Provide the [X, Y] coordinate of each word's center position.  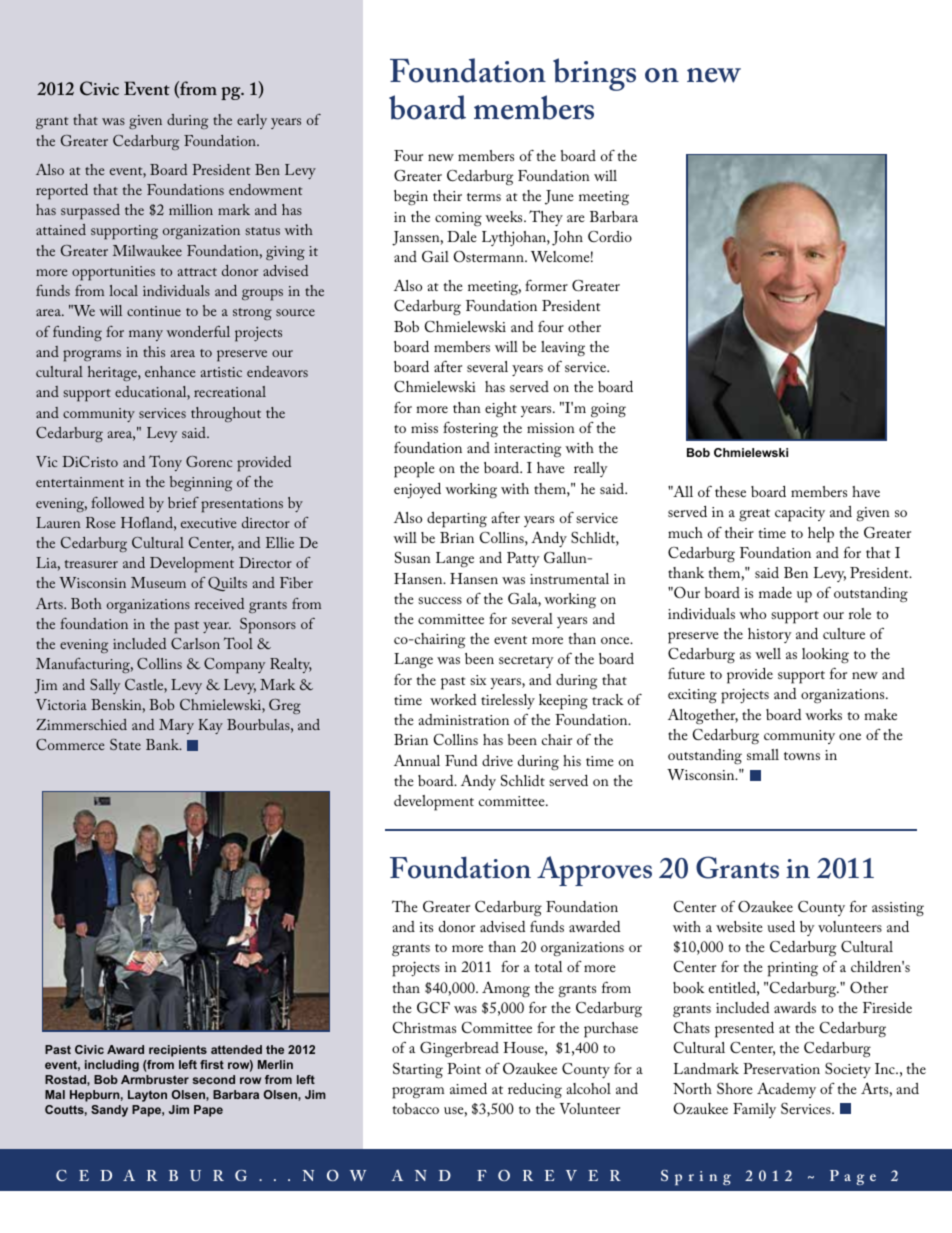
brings [594, 74]
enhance [170, 371]
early [252, 121]
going [608, 410]
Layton [147, 1096]
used [781, 926]
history [770, 635]
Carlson [195, 643]
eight [501, 410]
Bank [163, 744]
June [559, 197]
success [440, 600]
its [426, 927]
